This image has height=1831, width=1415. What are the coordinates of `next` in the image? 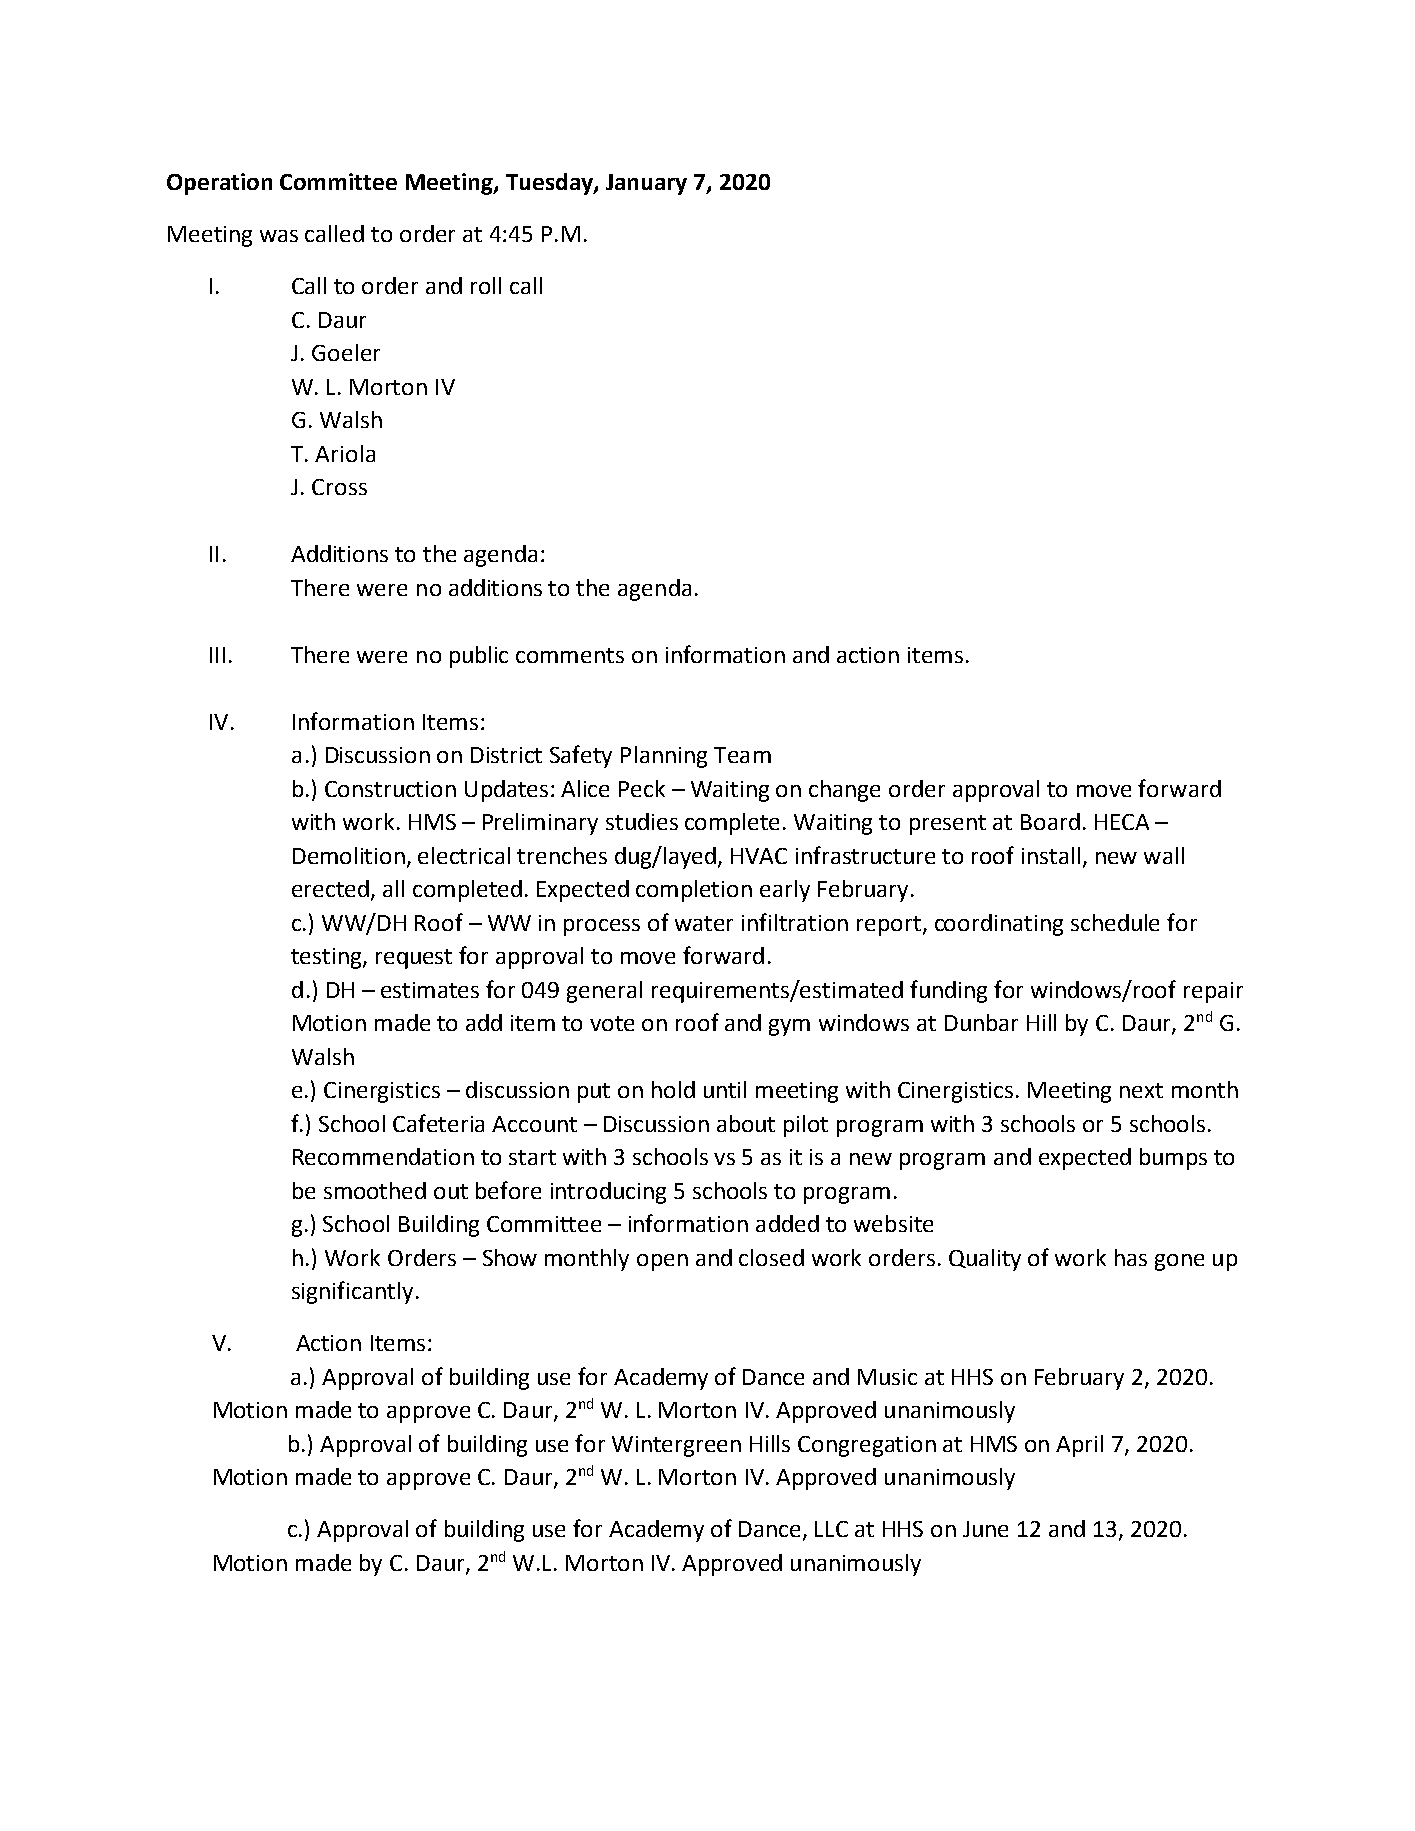 It's located at (1141, 1090).
